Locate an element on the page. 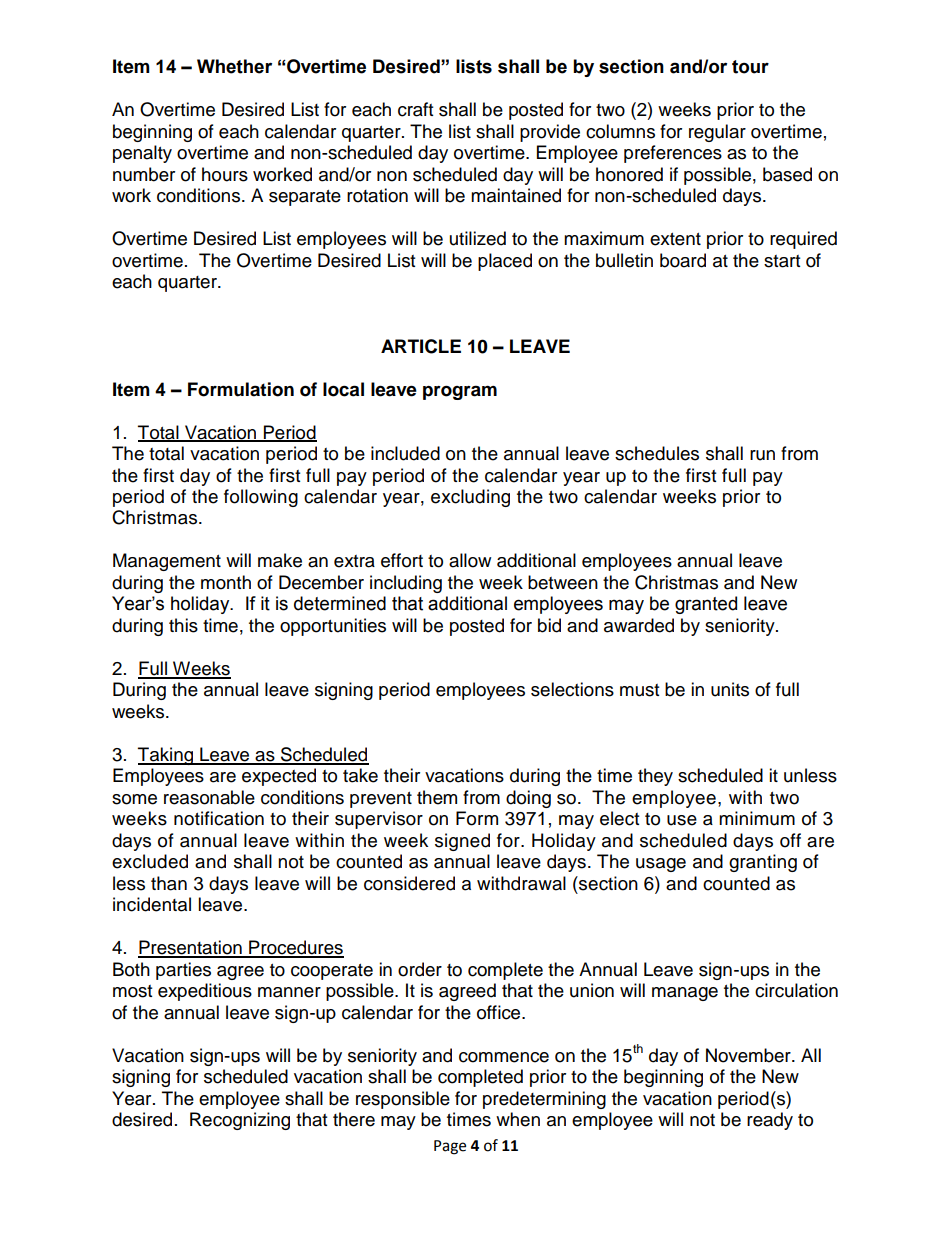 Image resolution: width=952 pixels, height=1233 pixels. reasonable is located at coordinates (209, 797).
